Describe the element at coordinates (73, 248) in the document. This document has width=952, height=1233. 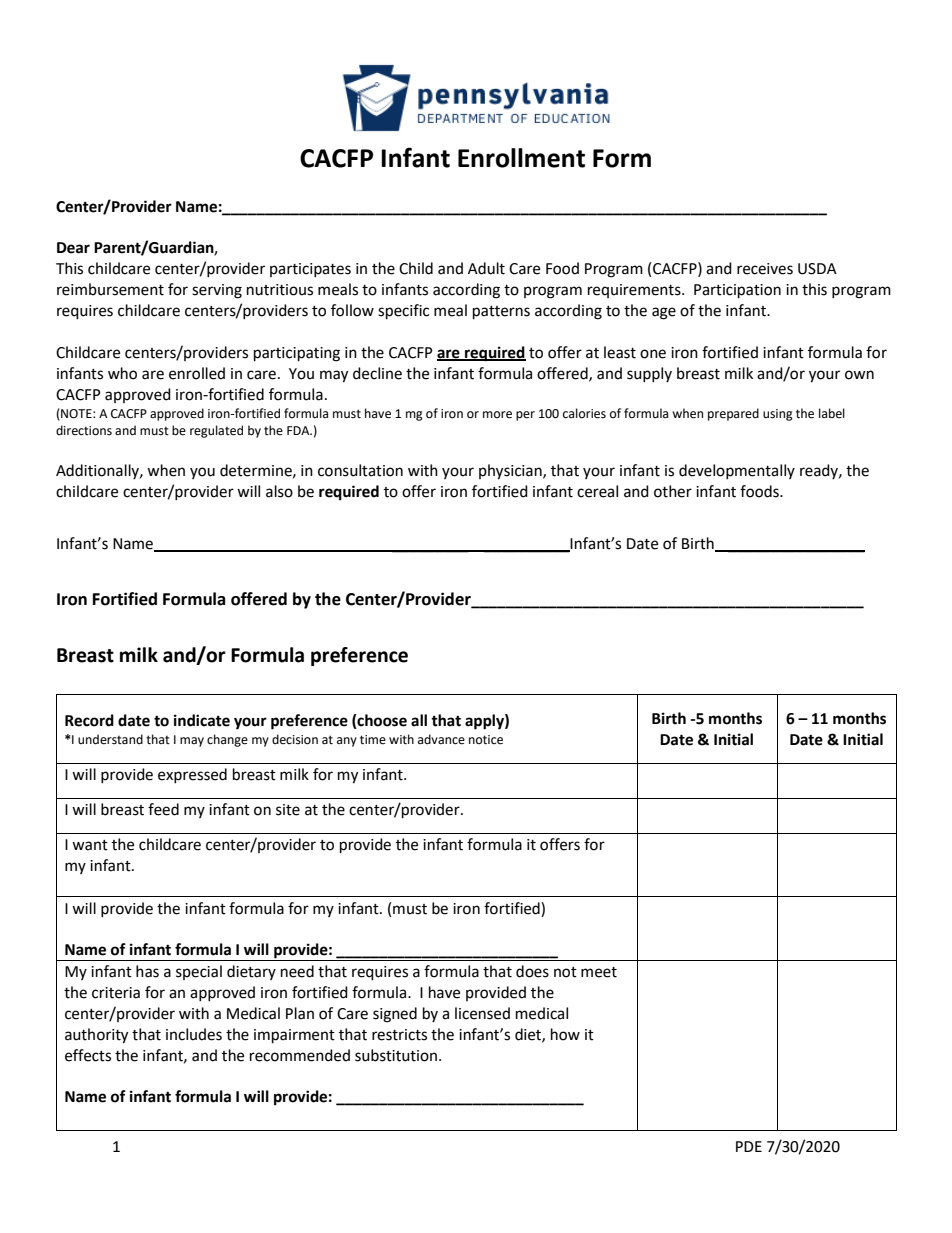
I see `Dear` at that location.
